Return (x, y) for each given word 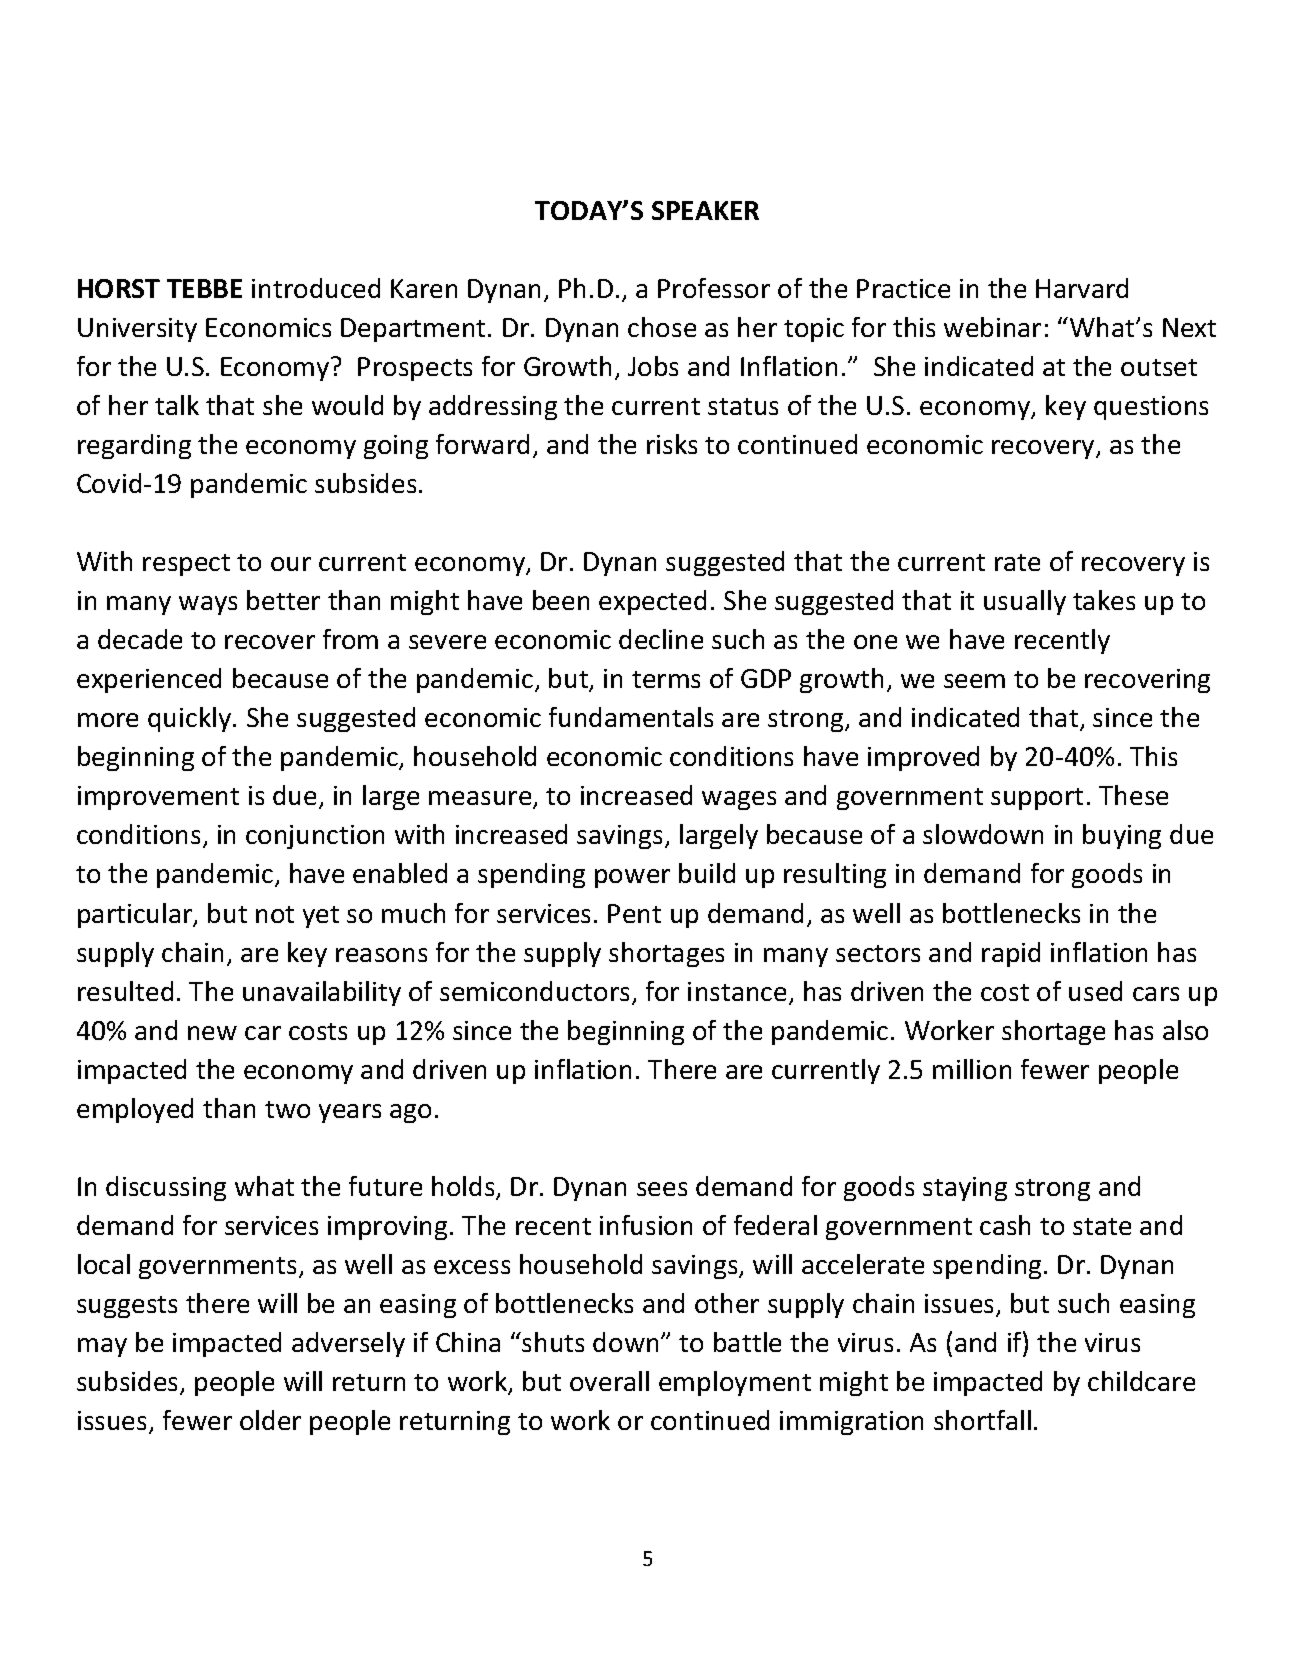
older (270, 1420)
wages (739, 800)
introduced (316, 288)
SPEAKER (705, 210)
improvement (158, 798)
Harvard (1082, 288)
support (1037, 799)
